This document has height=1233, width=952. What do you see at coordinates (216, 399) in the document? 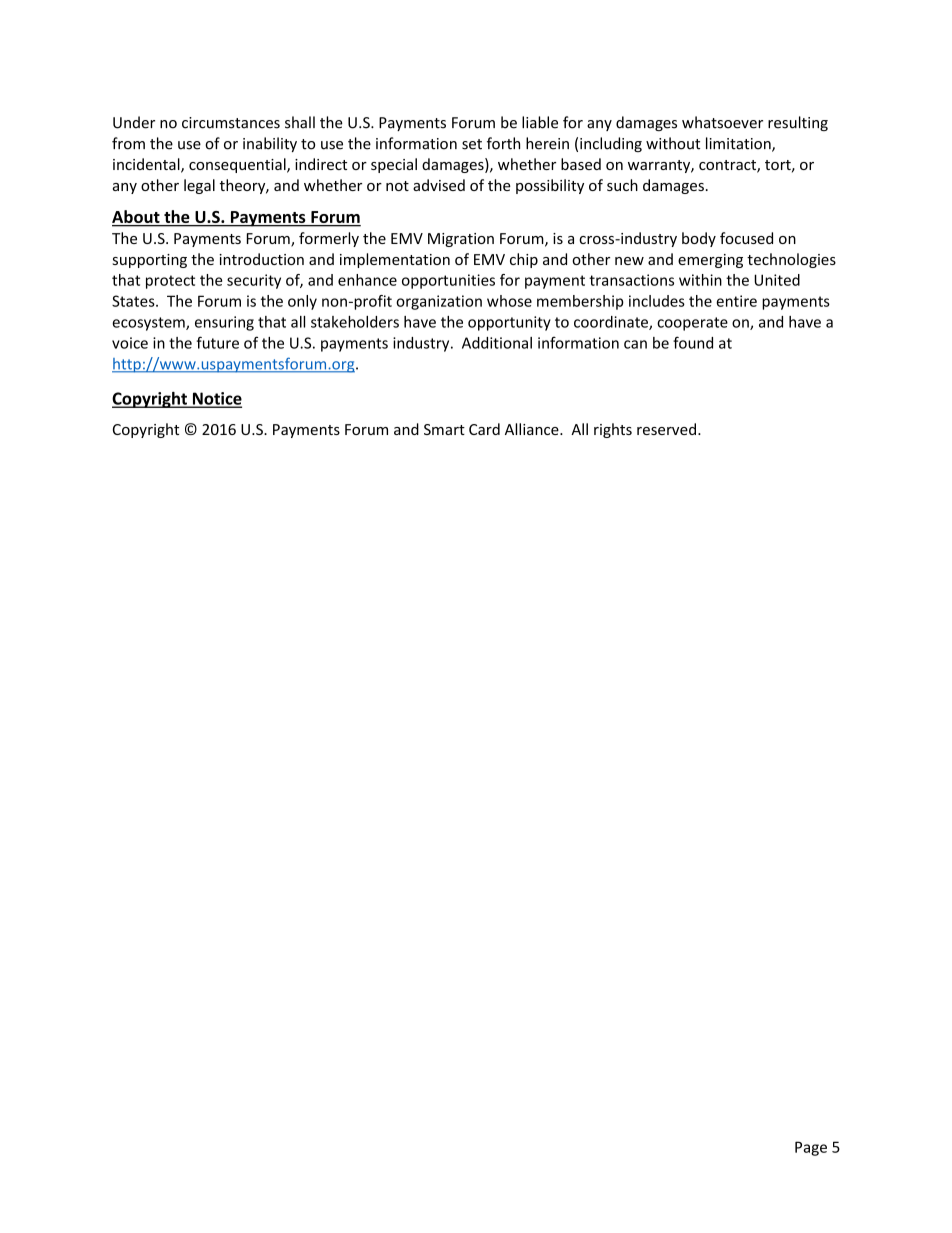
I see `Notice` at bounding box center [216, 399].
